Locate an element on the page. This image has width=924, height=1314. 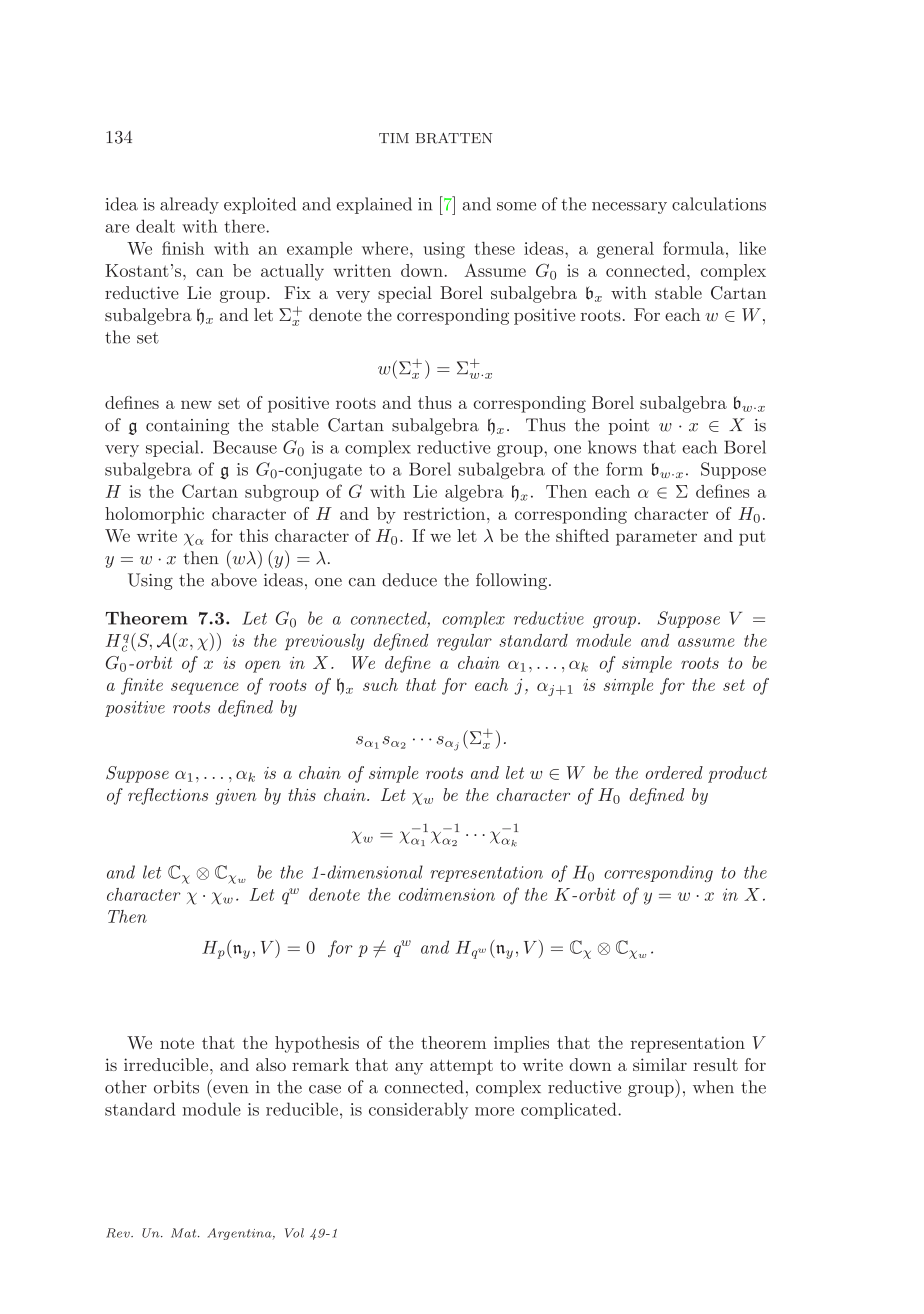
parameter is located at coordinates (656, 538).
